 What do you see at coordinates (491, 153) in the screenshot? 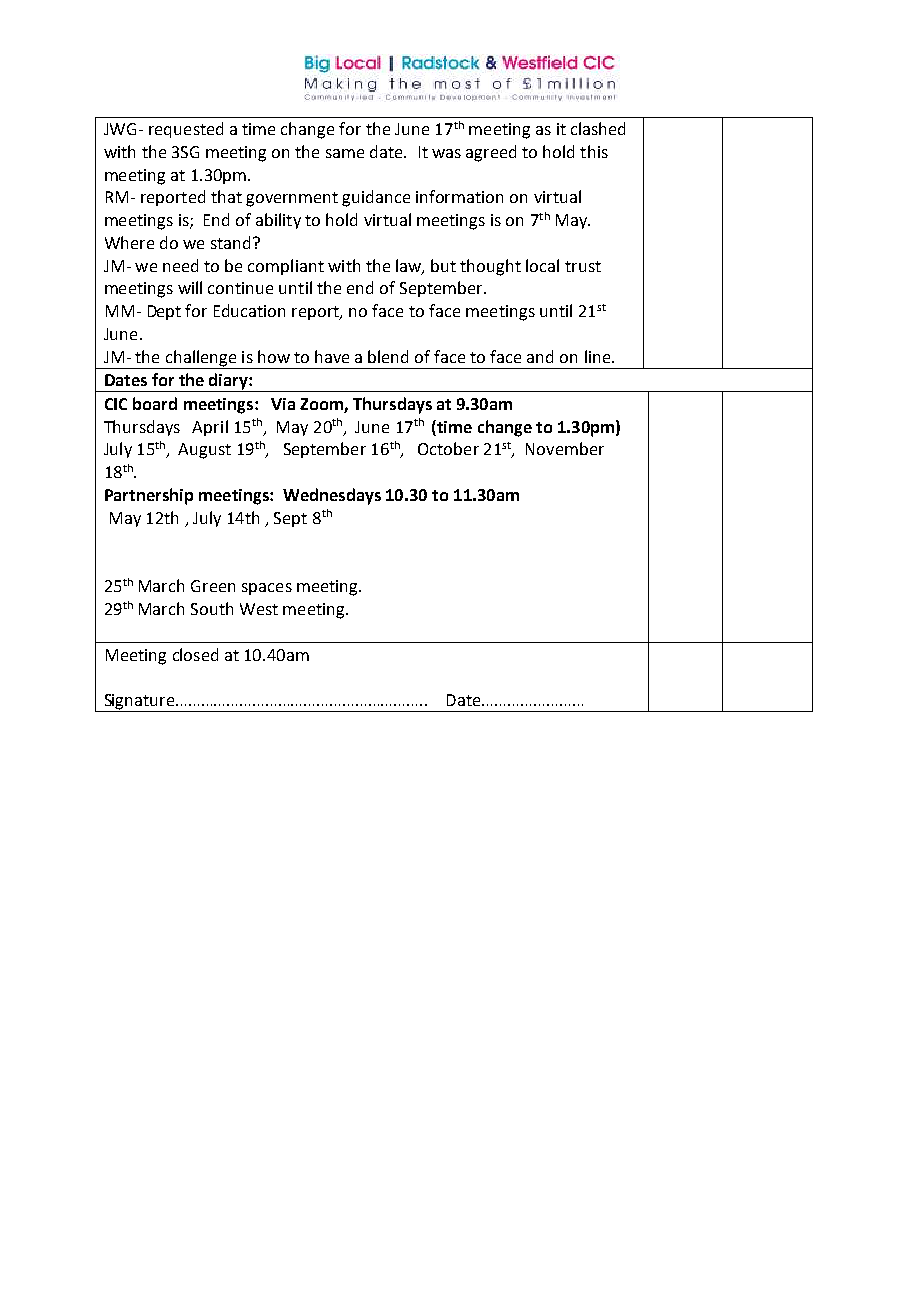
I see `agreed` at bounding box center [491, 153].
